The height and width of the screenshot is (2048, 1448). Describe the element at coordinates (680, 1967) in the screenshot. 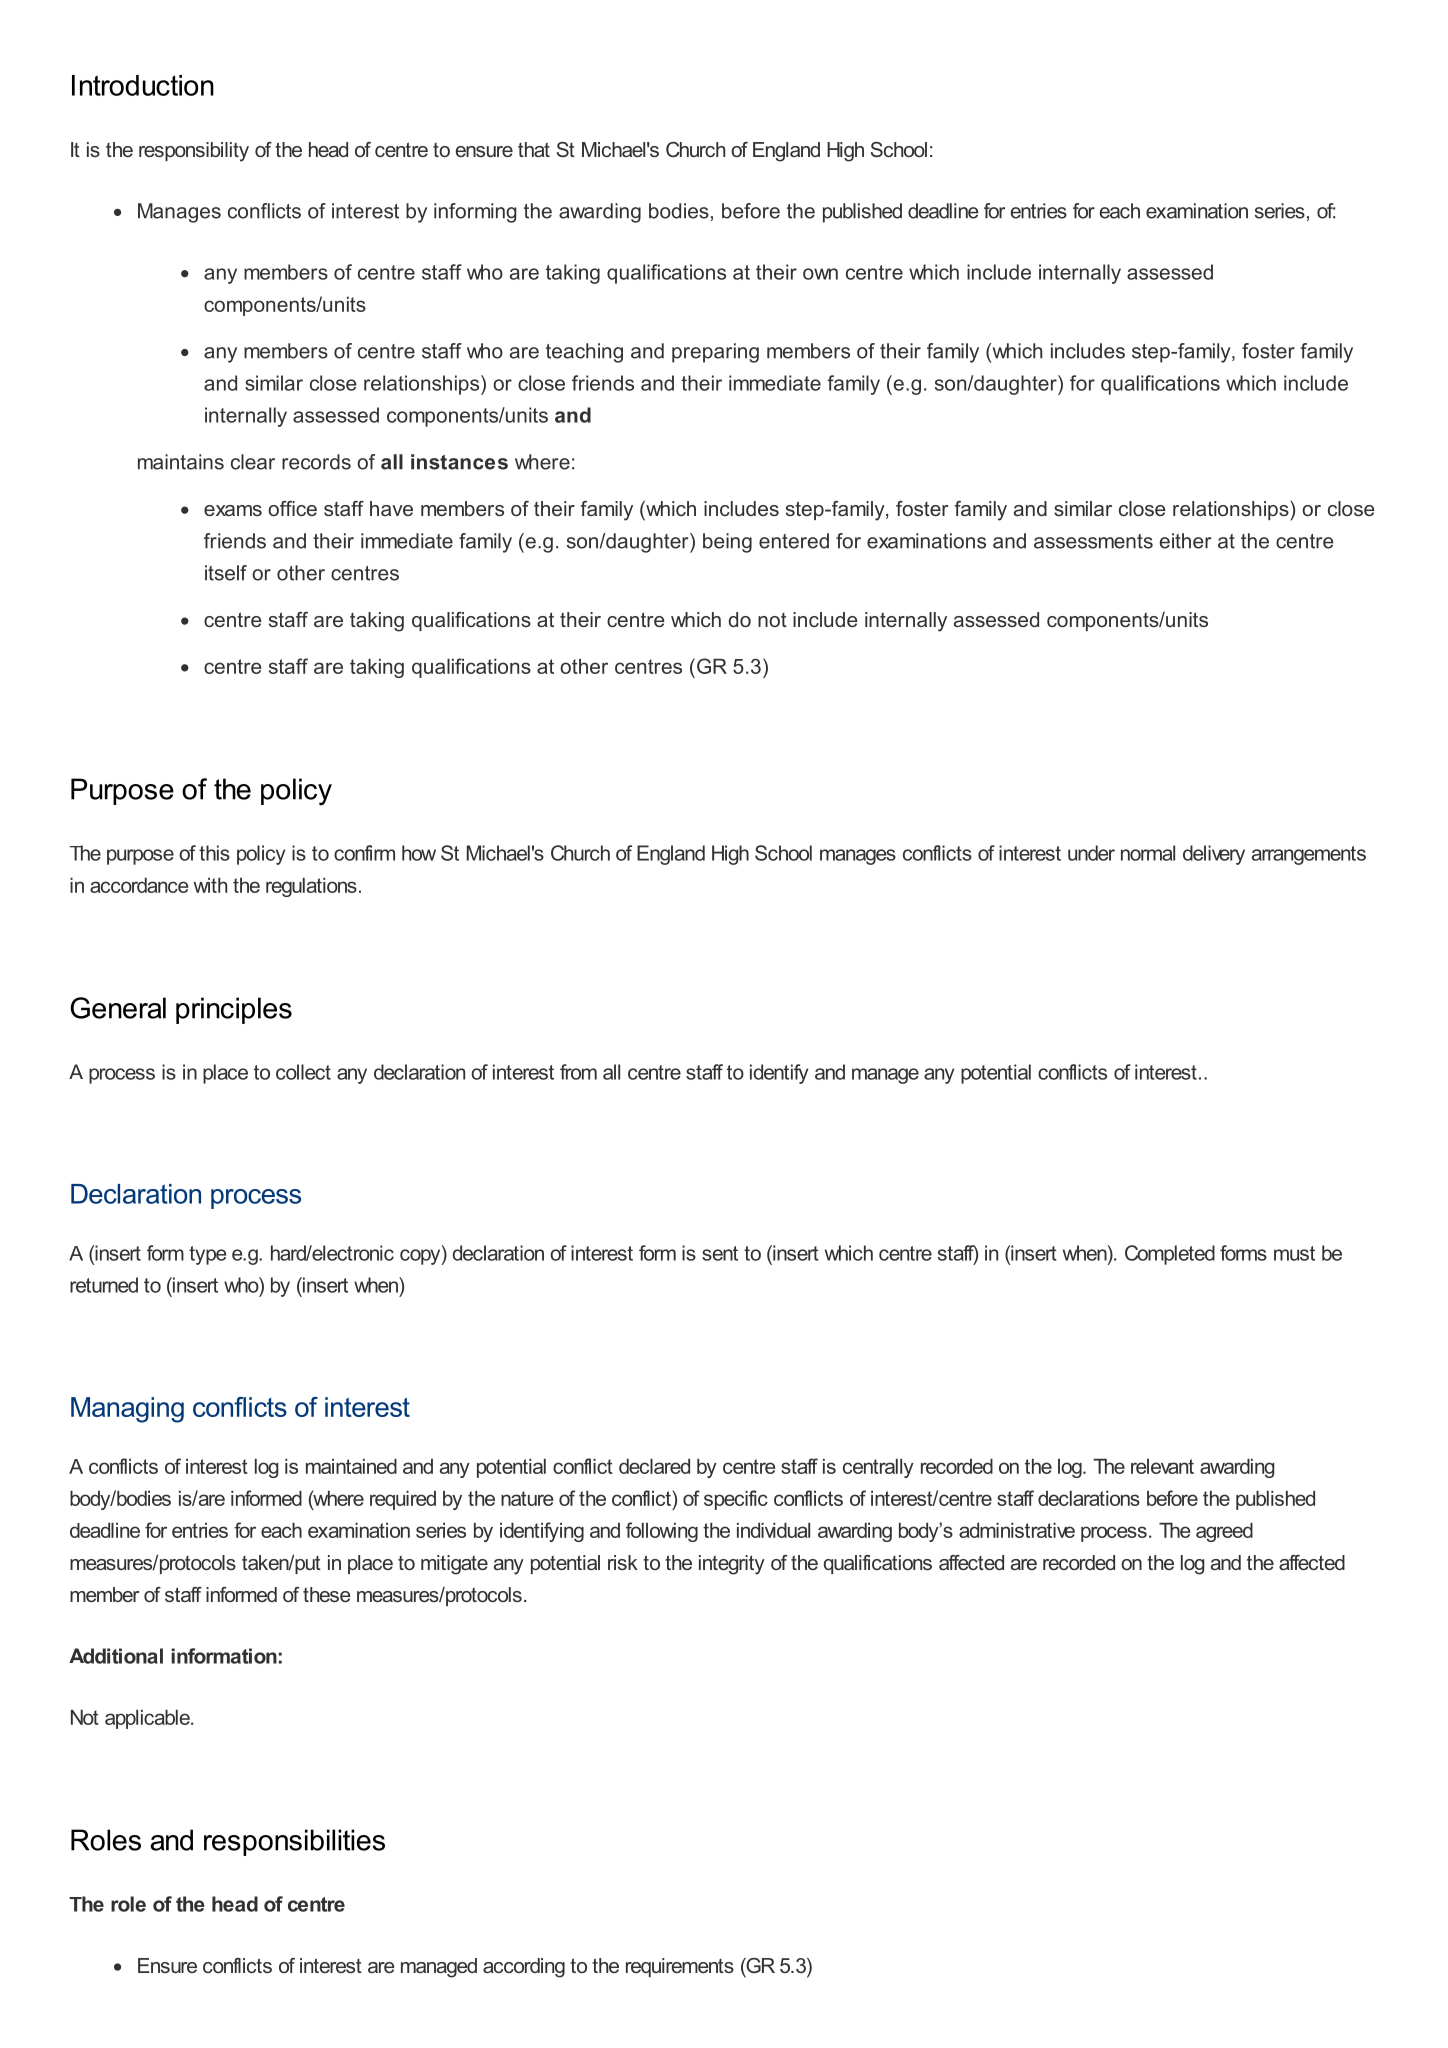

I see `requirements` at that location.
